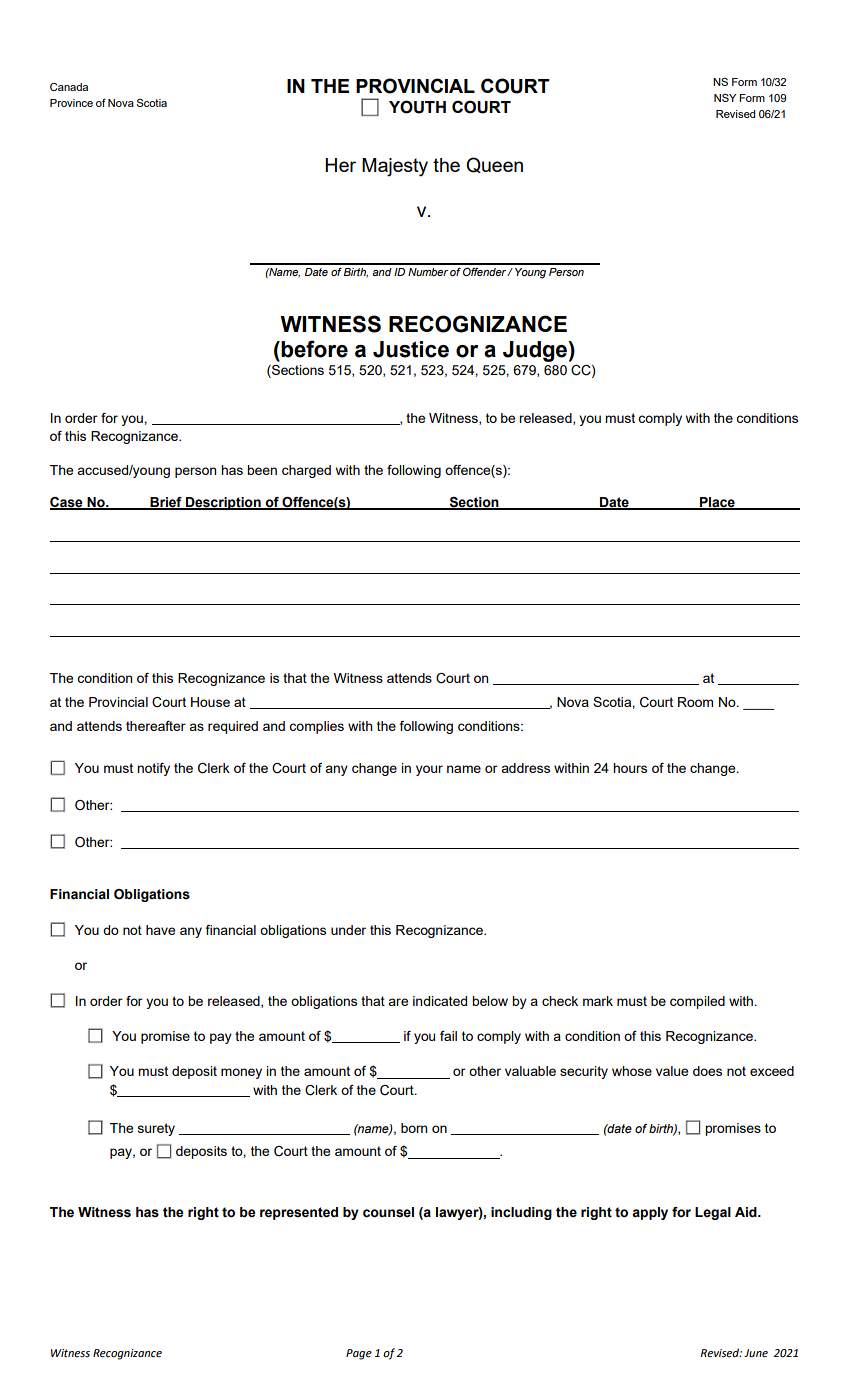 The image size is (849, 1400). I want to click on YOUTH, so click(417, 107).
